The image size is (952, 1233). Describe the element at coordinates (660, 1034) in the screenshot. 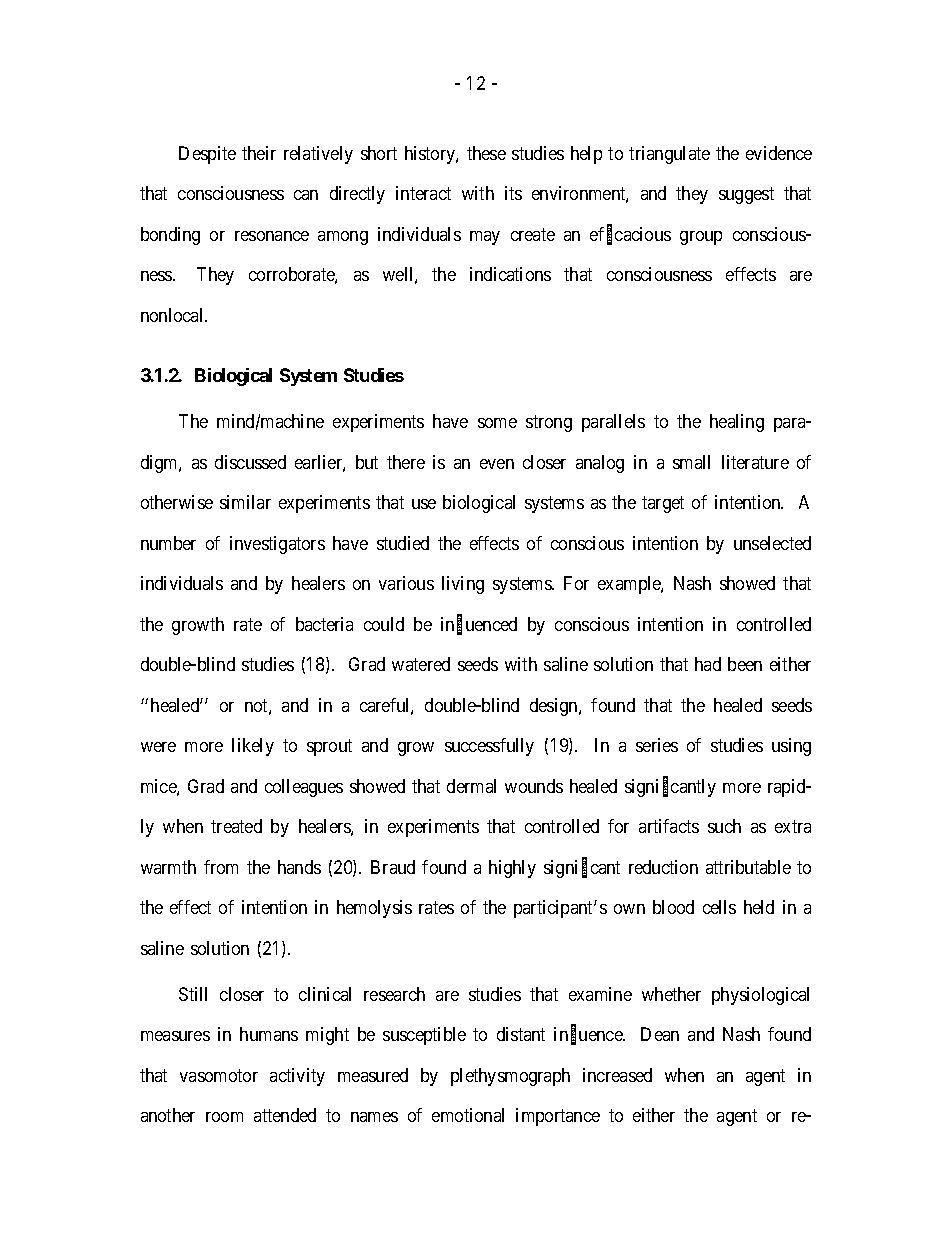

I see `Dean` at that location.
